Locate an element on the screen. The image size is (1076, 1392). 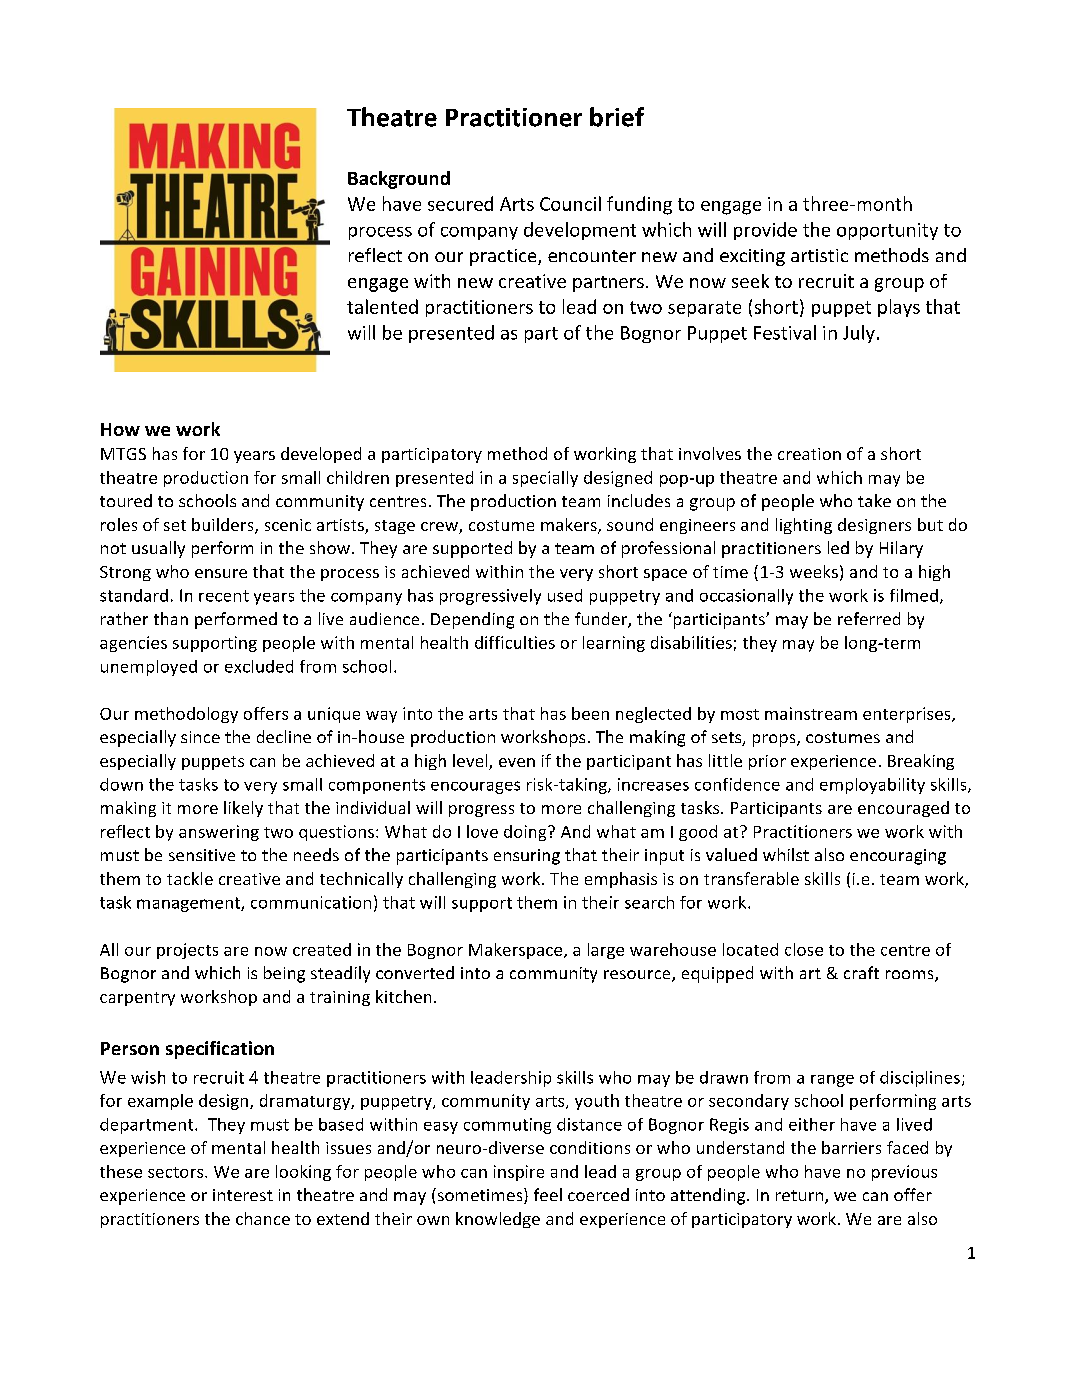
builders is located at coordinates (224, 526).
